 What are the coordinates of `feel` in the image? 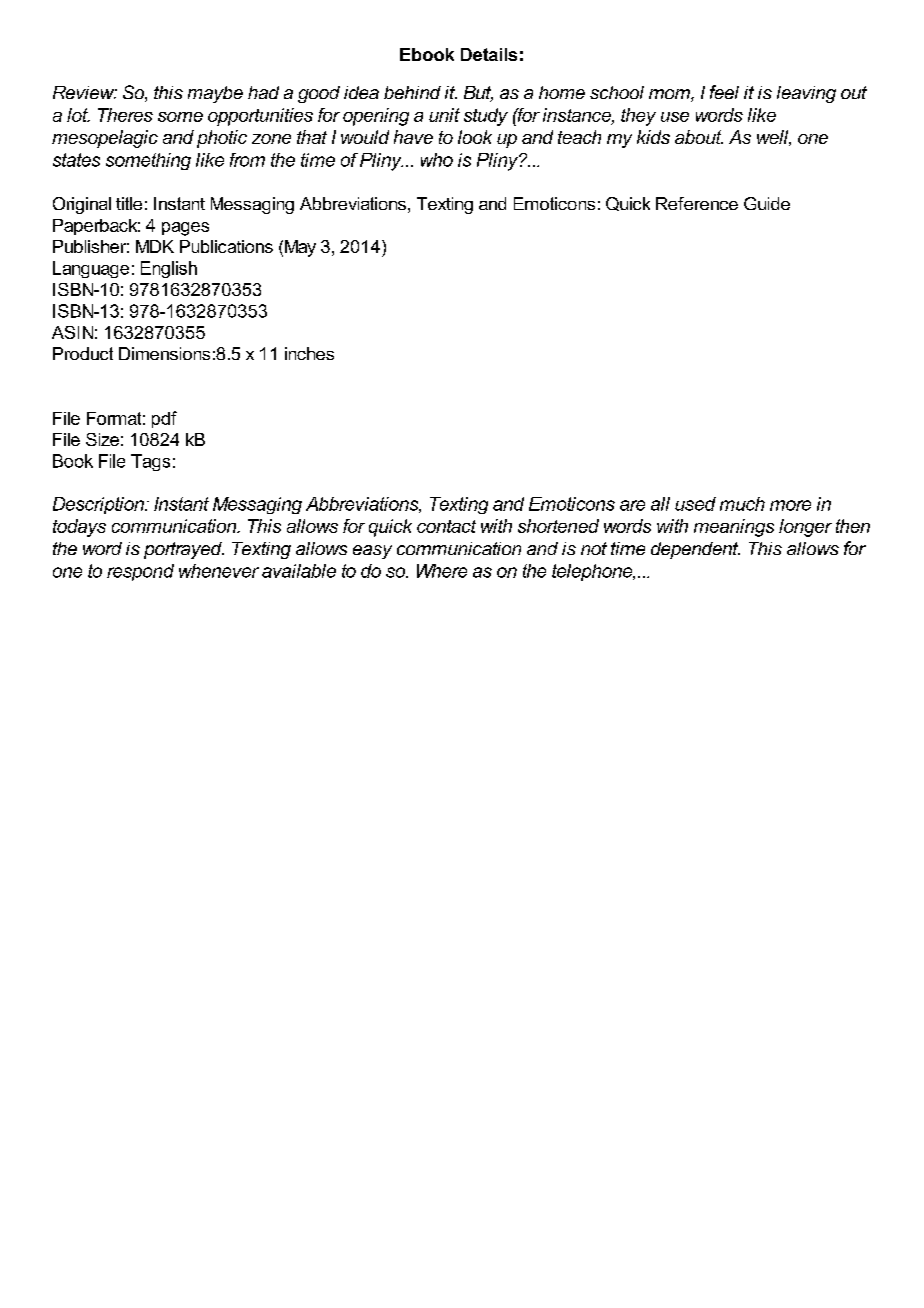 It's located at (724, 92).
